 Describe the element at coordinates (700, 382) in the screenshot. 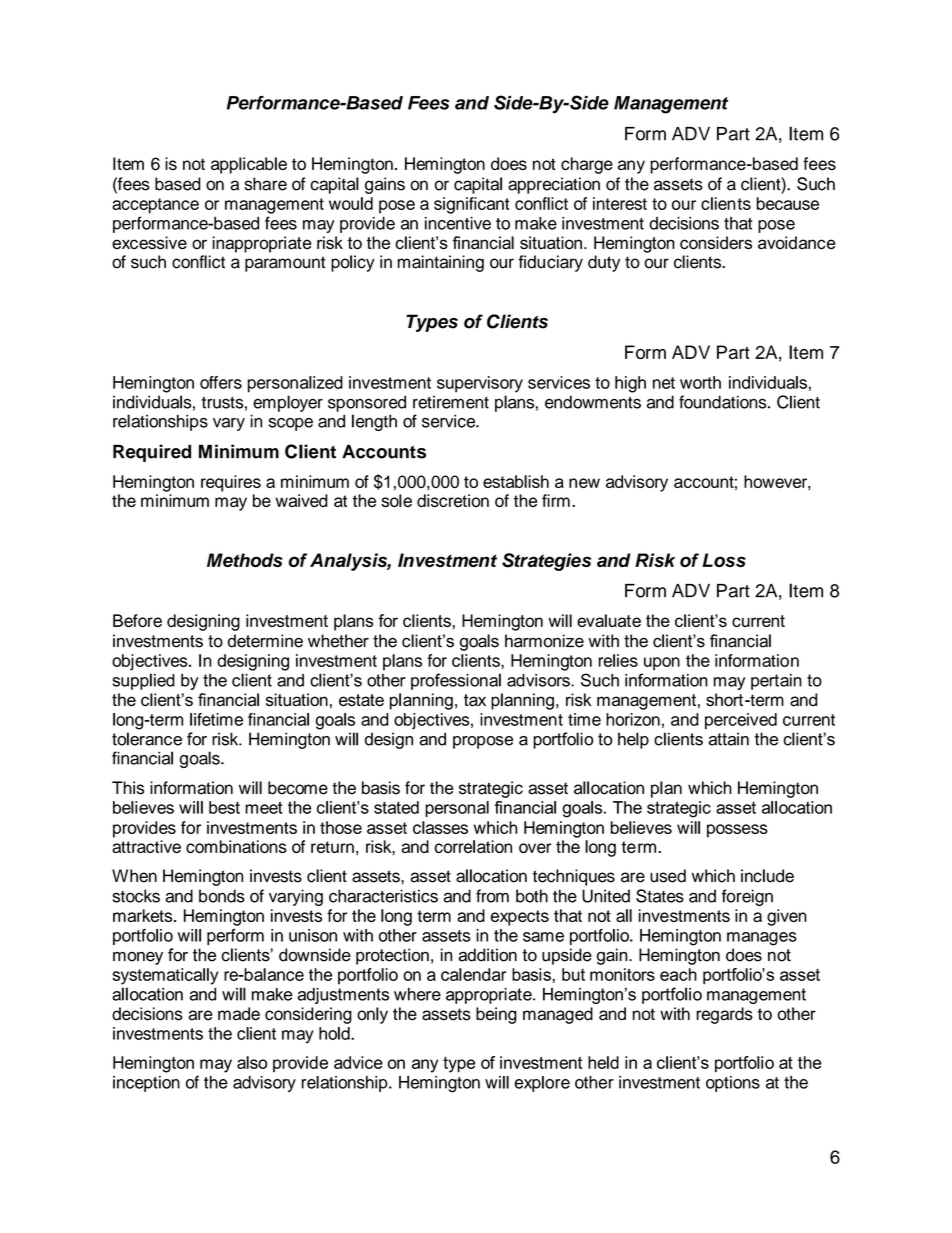

I see `worth` at that location.
